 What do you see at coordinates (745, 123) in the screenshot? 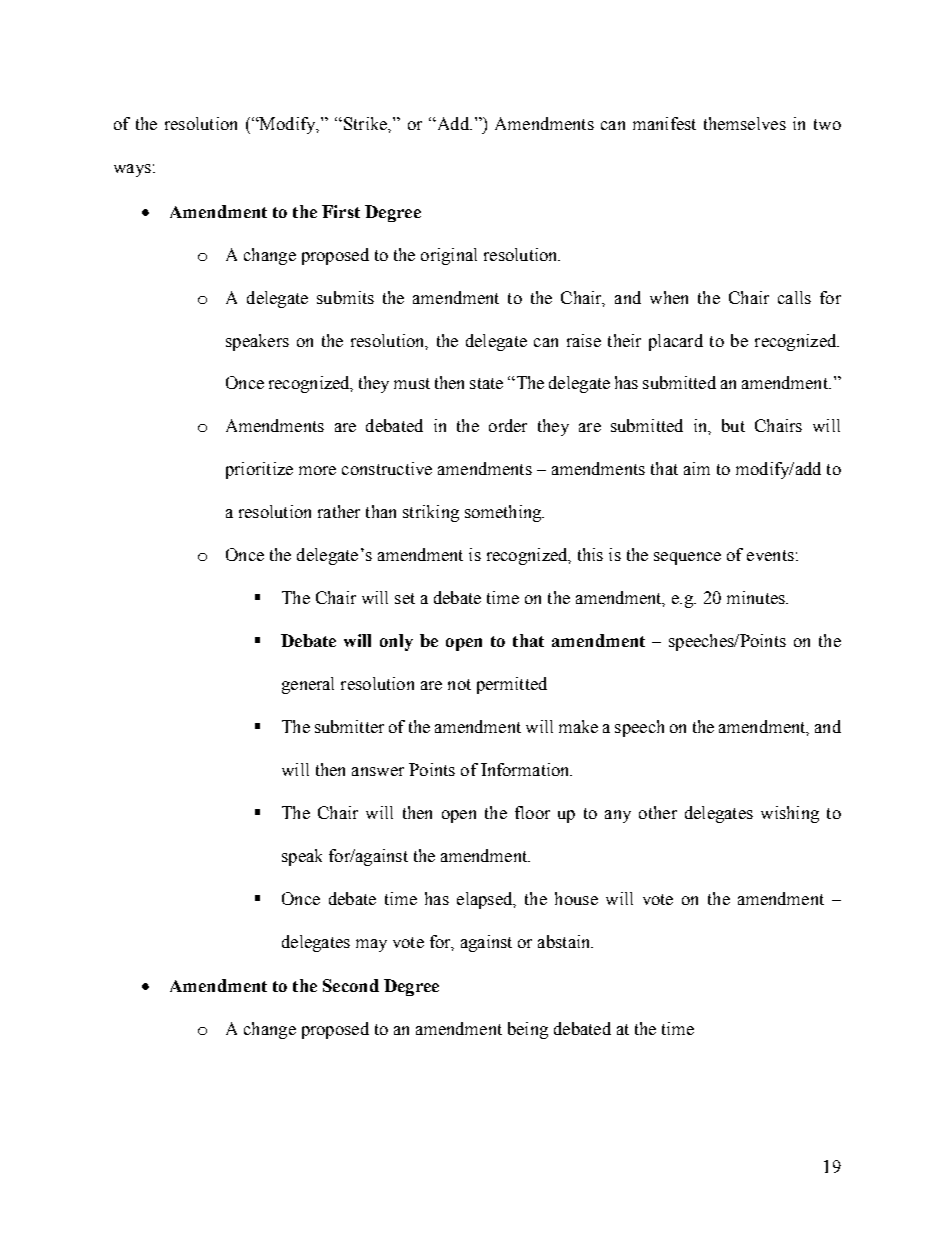
I see `themselves` at bounding box center [745, 123].
